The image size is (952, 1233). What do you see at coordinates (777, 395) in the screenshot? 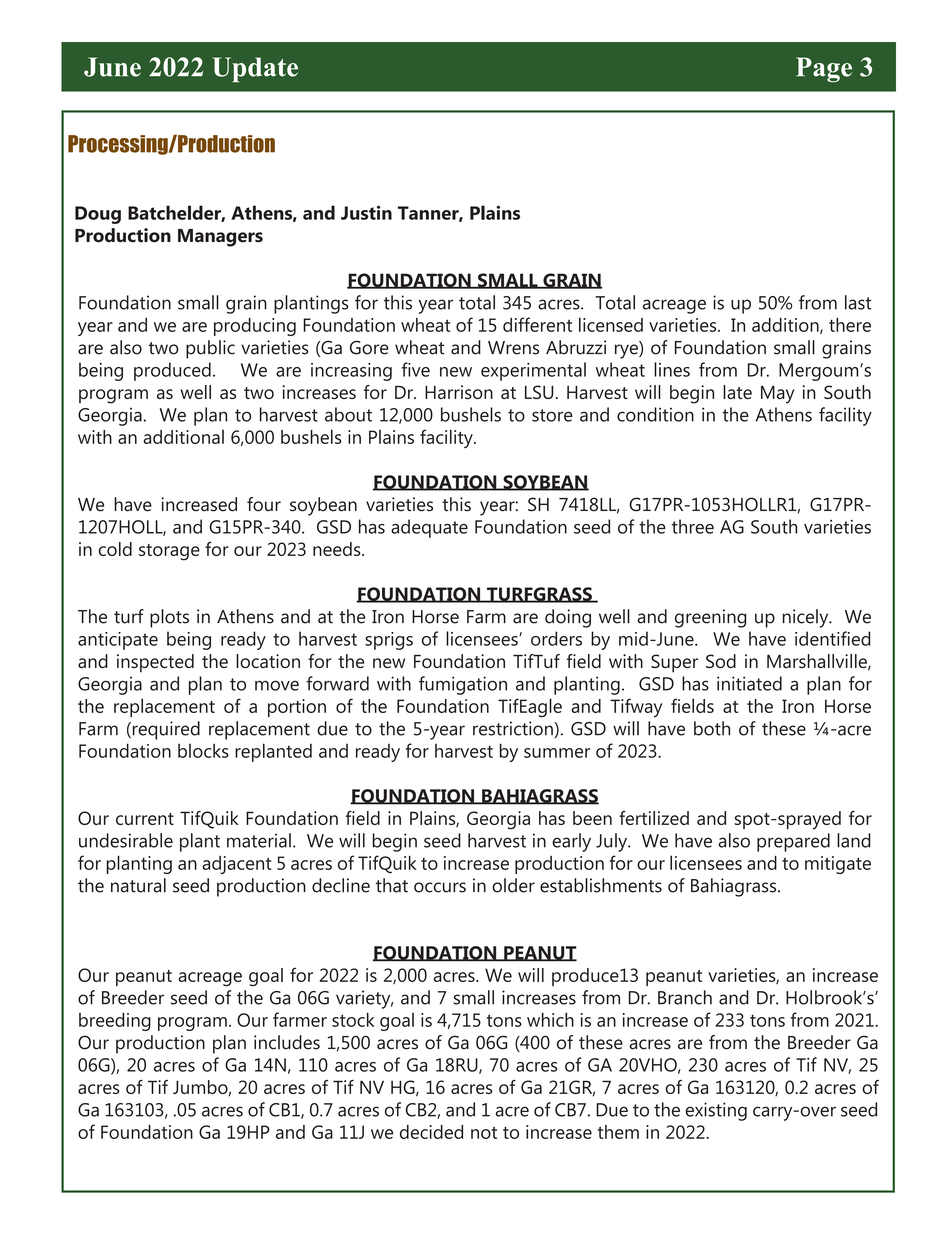
I see `May` at bounding box center [777, 395].
